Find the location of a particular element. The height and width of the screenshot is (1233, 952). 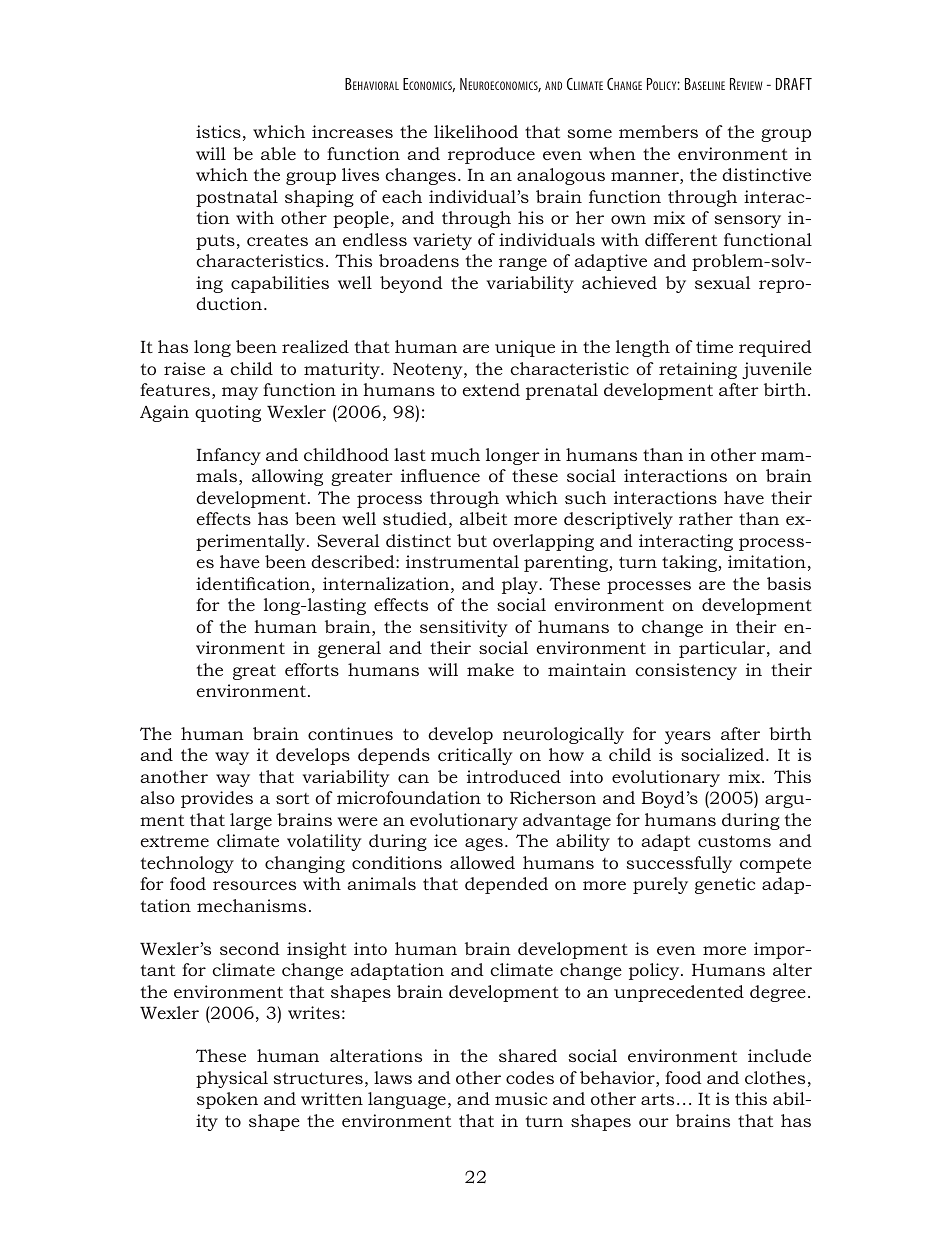

members is located at coordinates (658, 131).
